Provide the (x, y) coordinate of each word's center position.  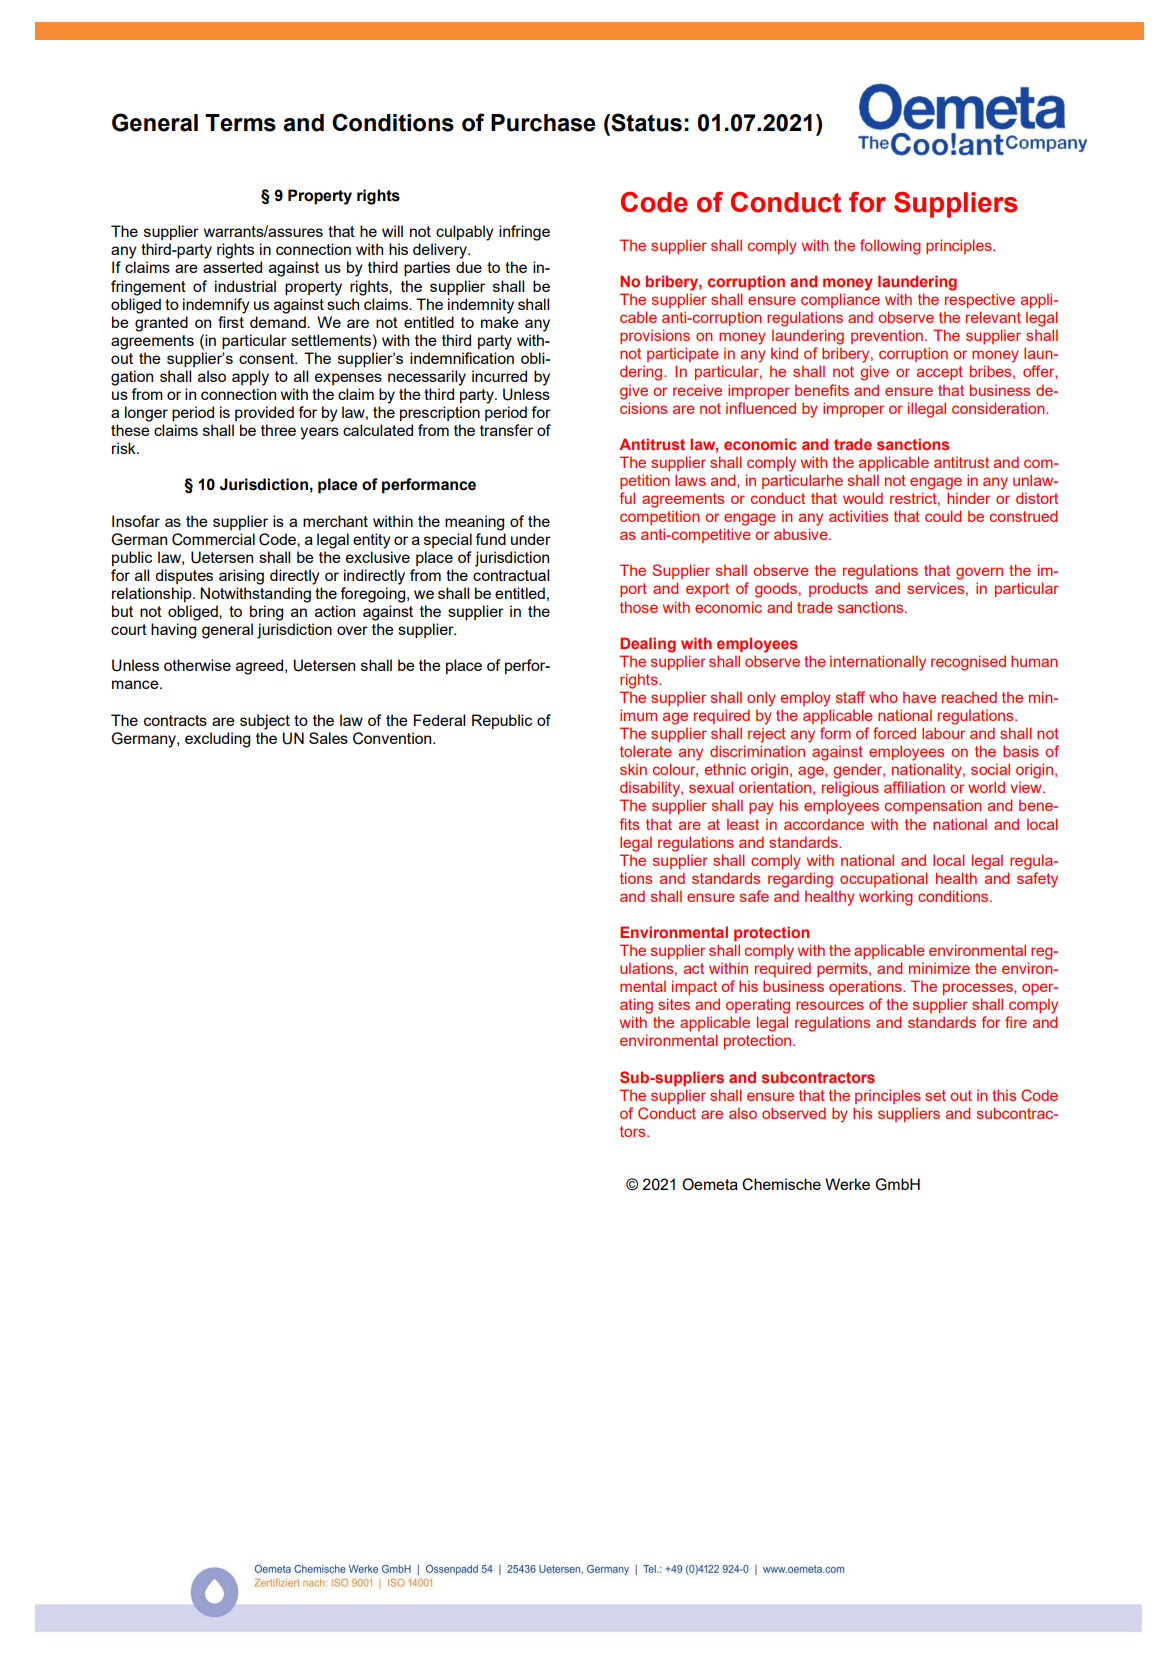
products (838, 589)
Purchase (543, 123)
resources (830, 1005)
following (890, 247)
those (639, 607)
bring (266, 613)
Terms (240, 123)
